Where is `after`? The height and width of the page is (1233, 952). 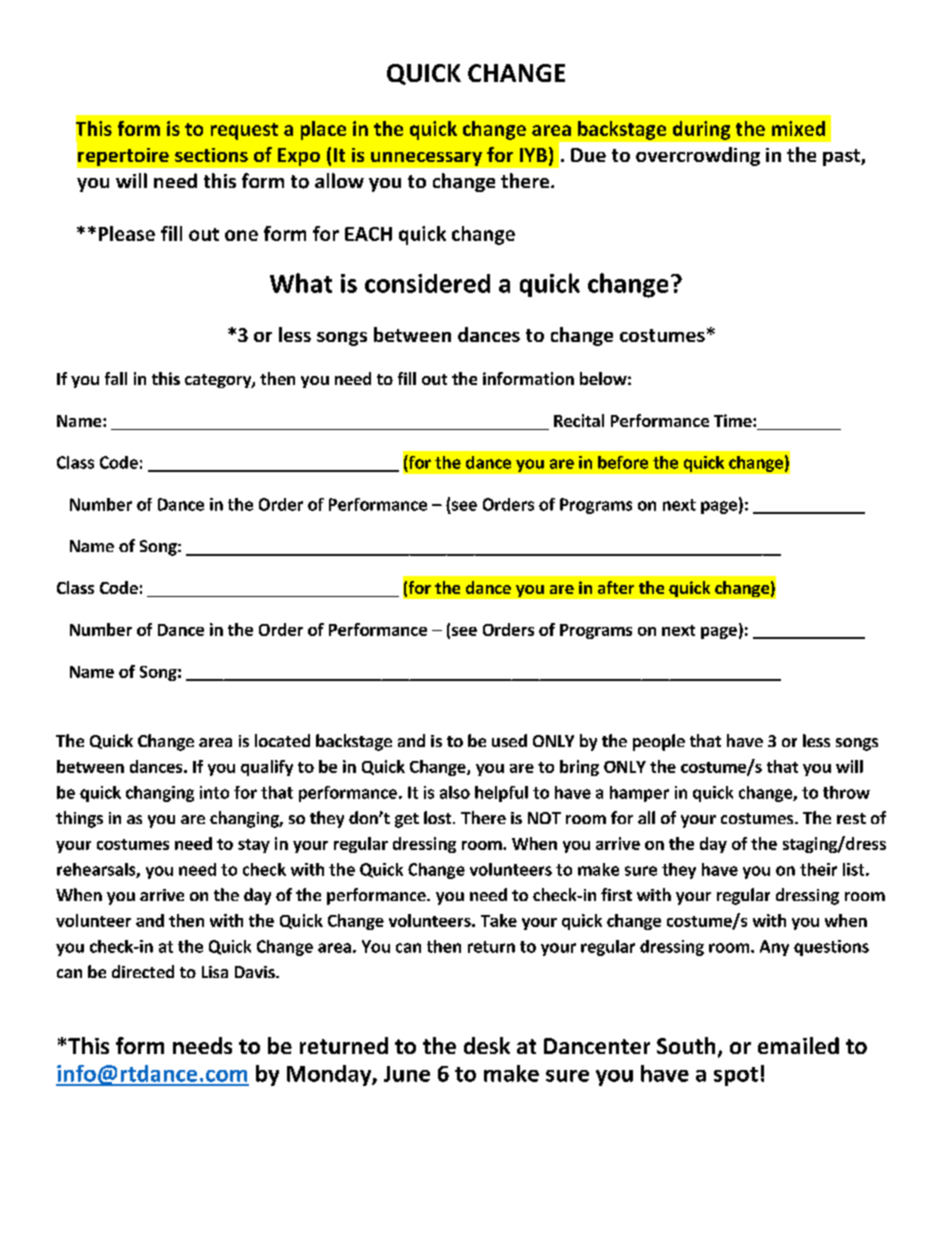 after is located at coordinates (616, 587).
